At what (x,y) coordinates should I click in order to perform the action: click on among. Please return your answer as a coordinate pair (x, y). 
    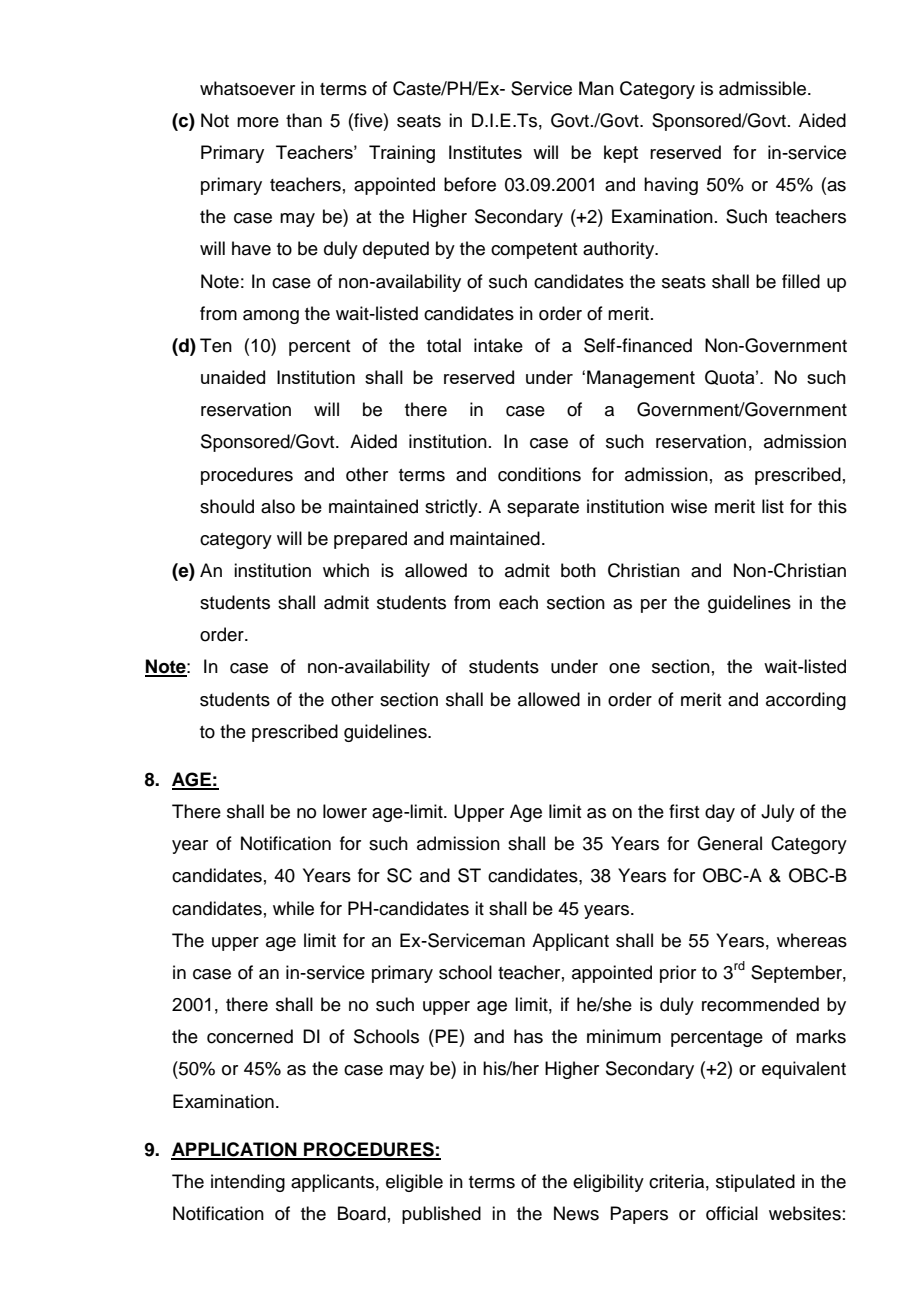
    Looking at the image, I should click on (271, 317).
